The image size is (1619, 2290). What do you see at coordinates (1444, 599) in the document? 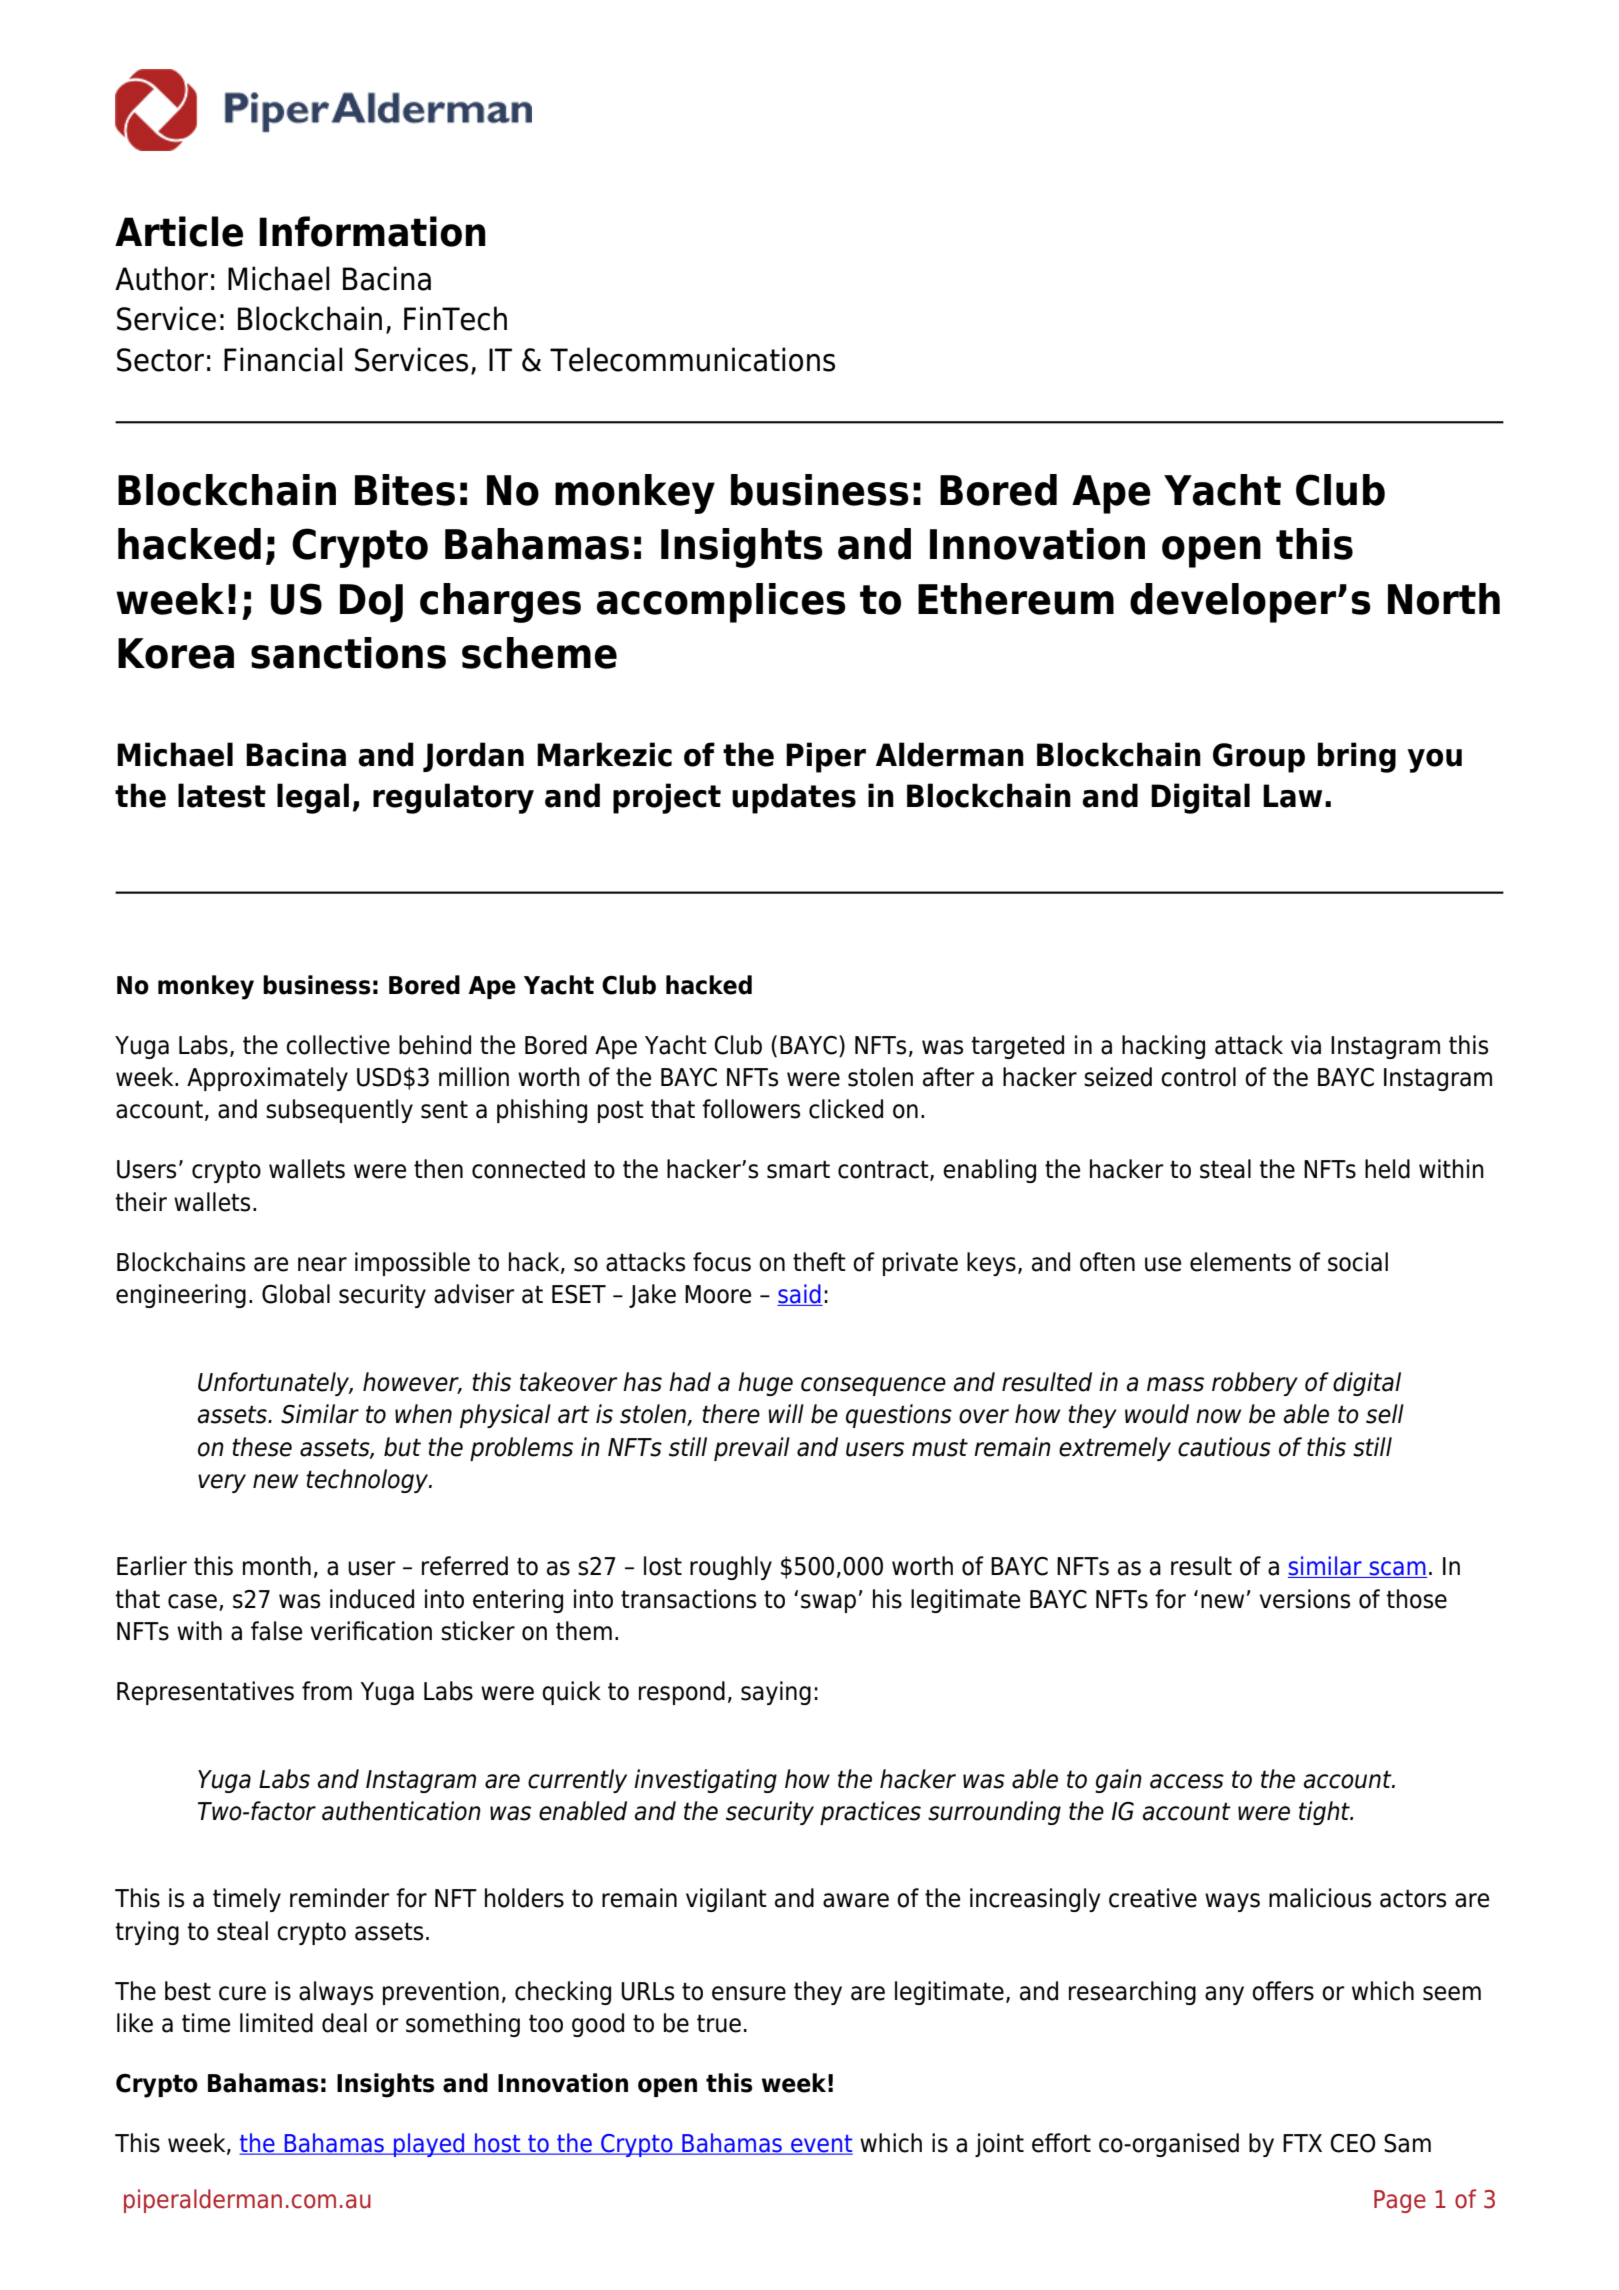
I see `North` at bounding box center [1444, 599].
